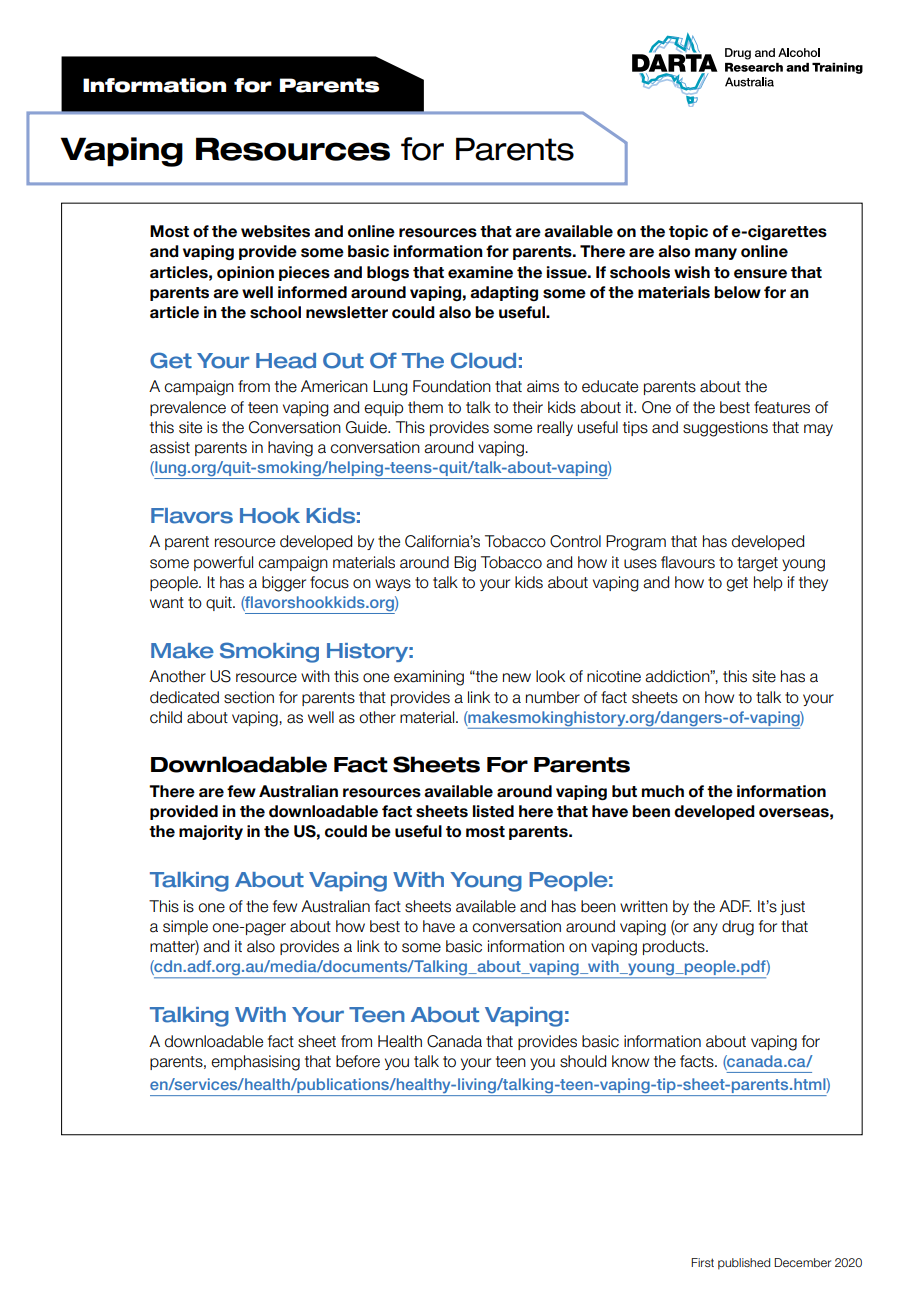 Image resolution: width=924 pixels, height=1308 pixels. I want to click on section, so click(249, 697).
